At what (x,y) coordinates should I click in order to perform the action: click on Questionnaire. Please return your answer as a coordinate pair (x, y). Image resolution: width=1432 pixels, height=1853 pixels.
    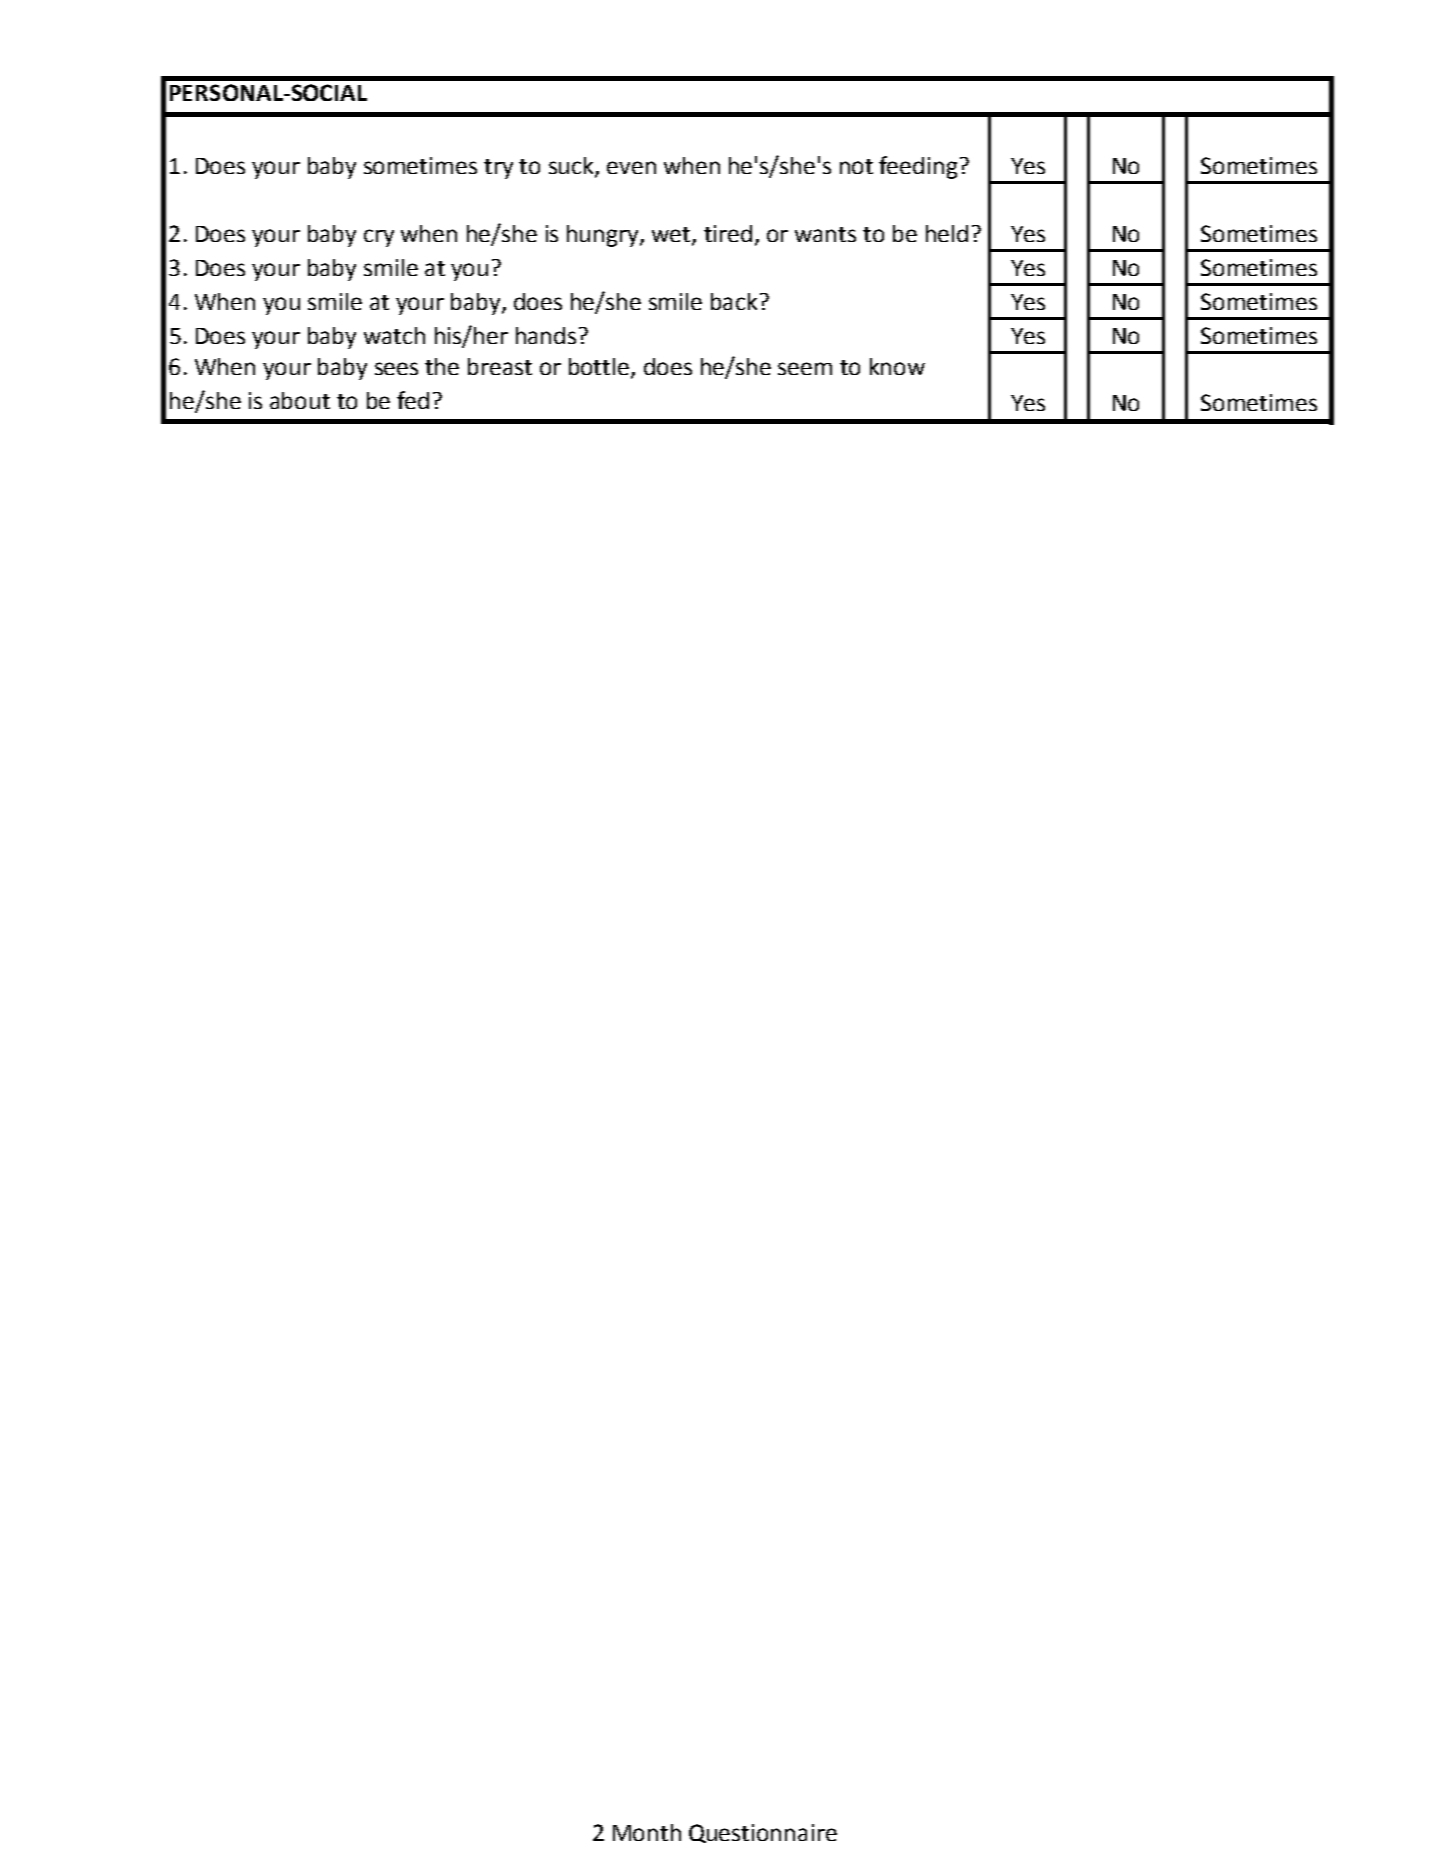
    Looking at the image, I should click on (763, 1833).
